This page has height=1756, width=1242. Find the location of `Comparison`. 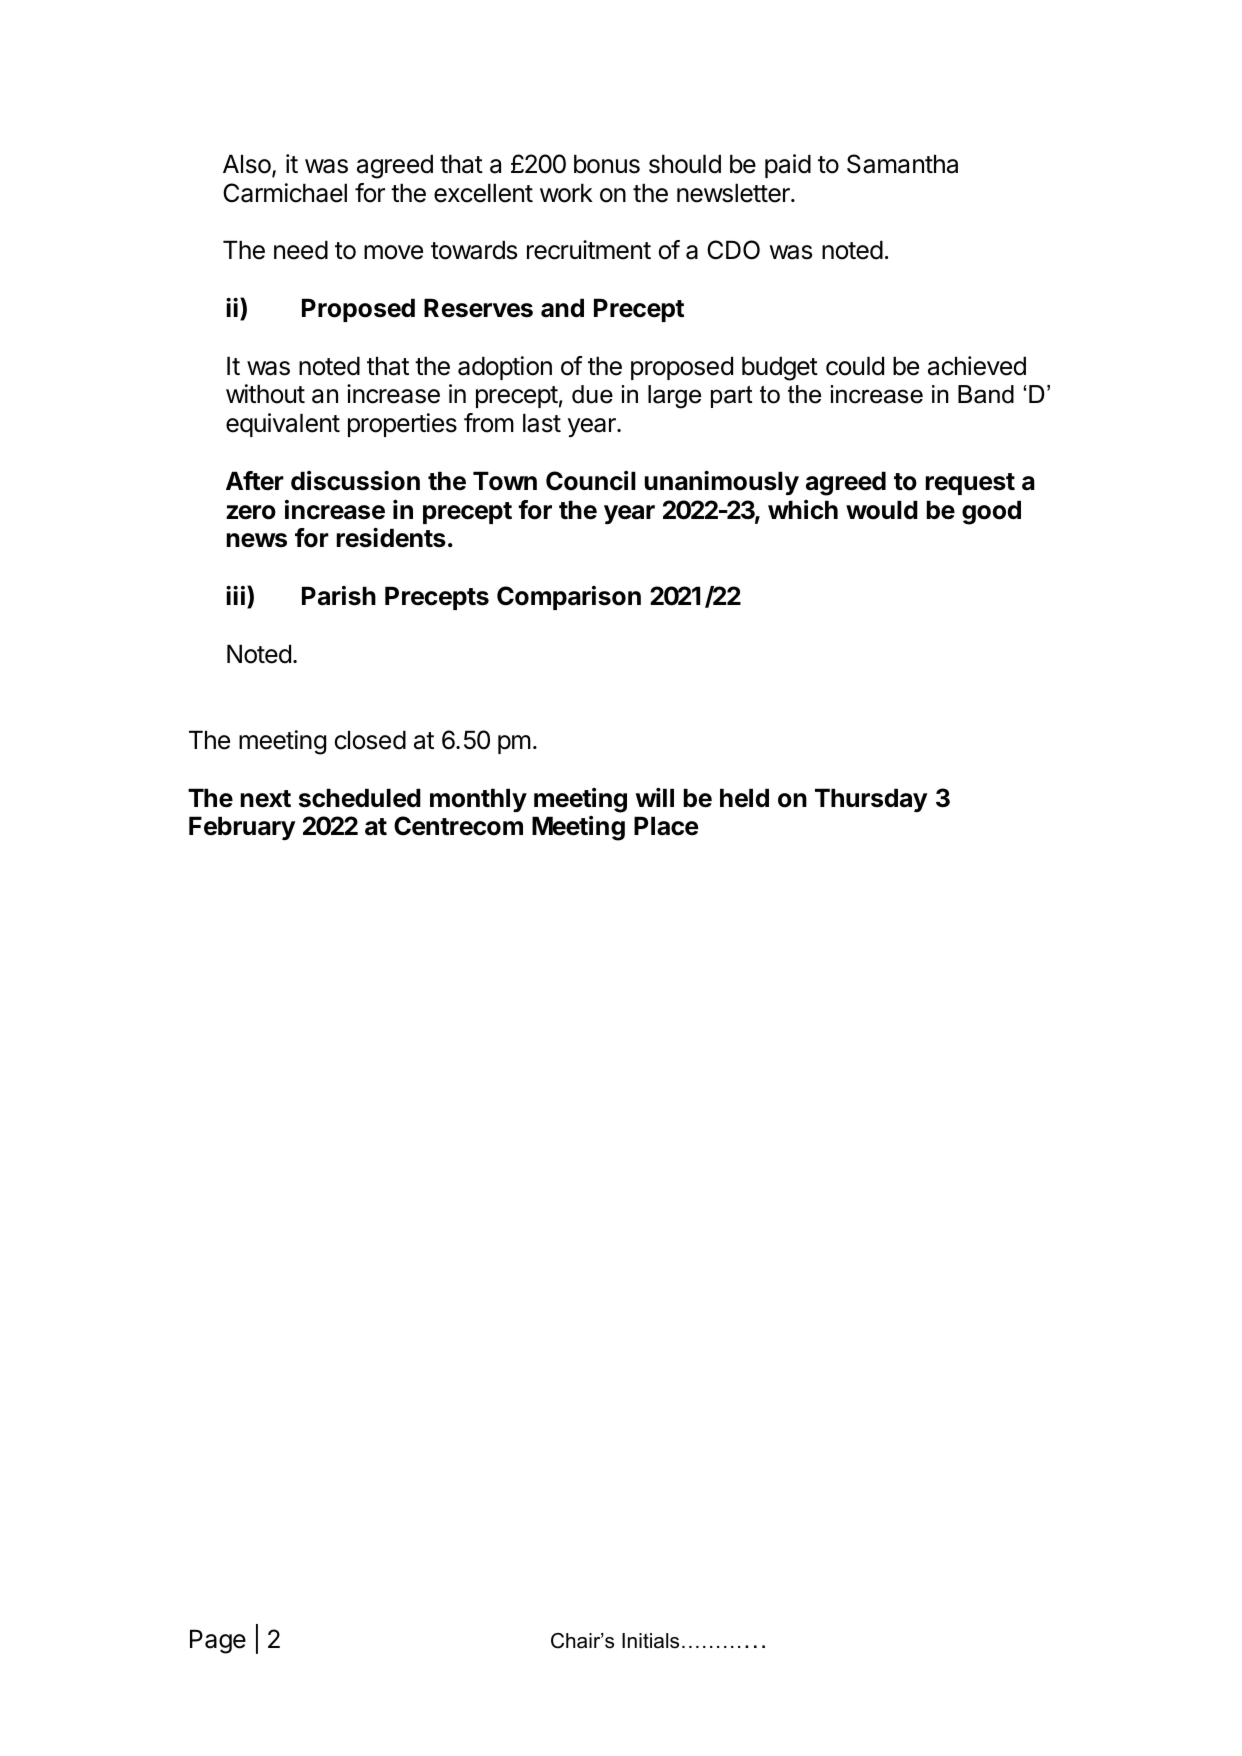

Comparison is located at coordinates (569, 598).
